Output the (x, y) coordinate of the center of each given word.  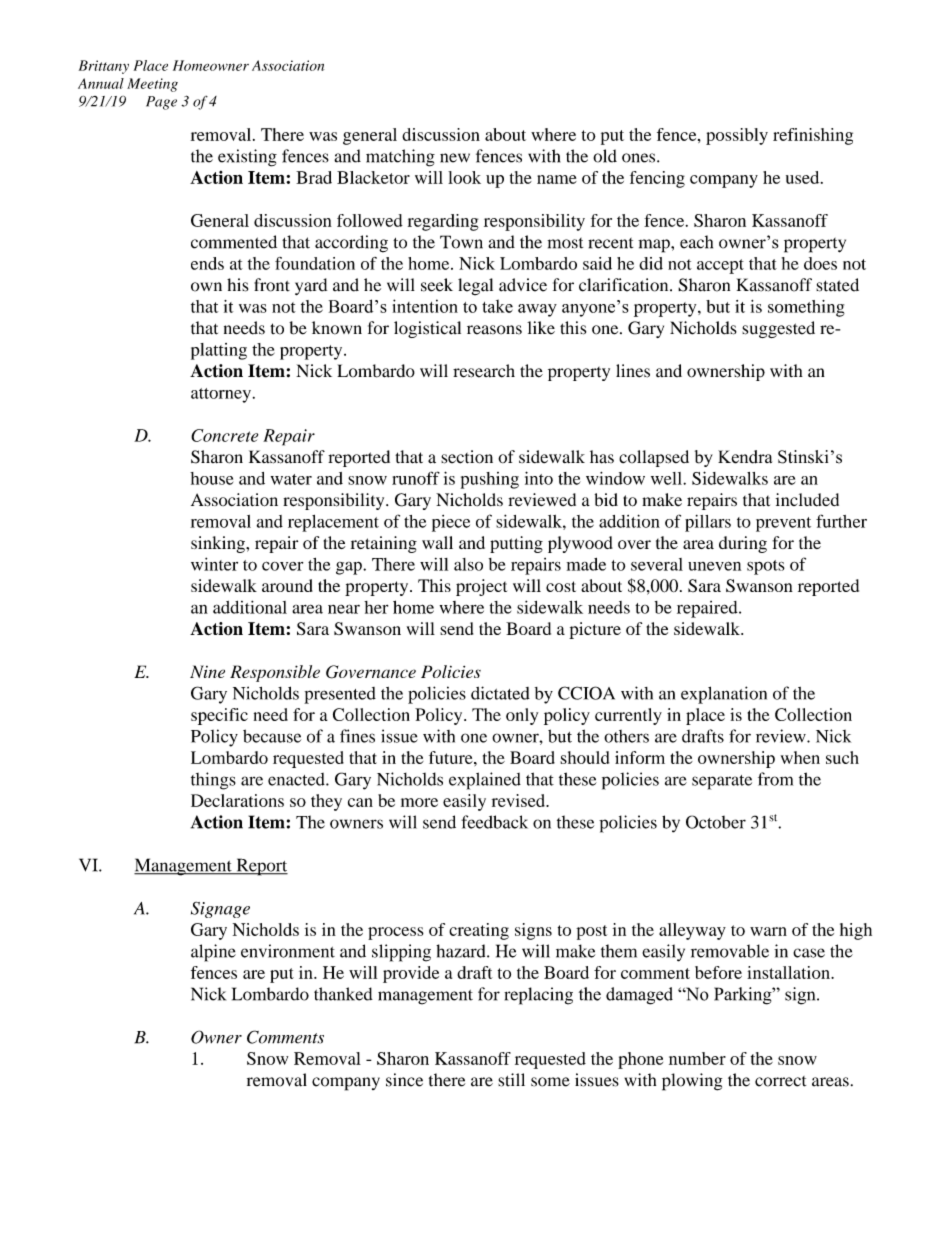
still (511, 1080)
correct (780, 1081)
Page (161, 103)
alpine (213, 953)
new (455, 158)
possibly (737, 136)
